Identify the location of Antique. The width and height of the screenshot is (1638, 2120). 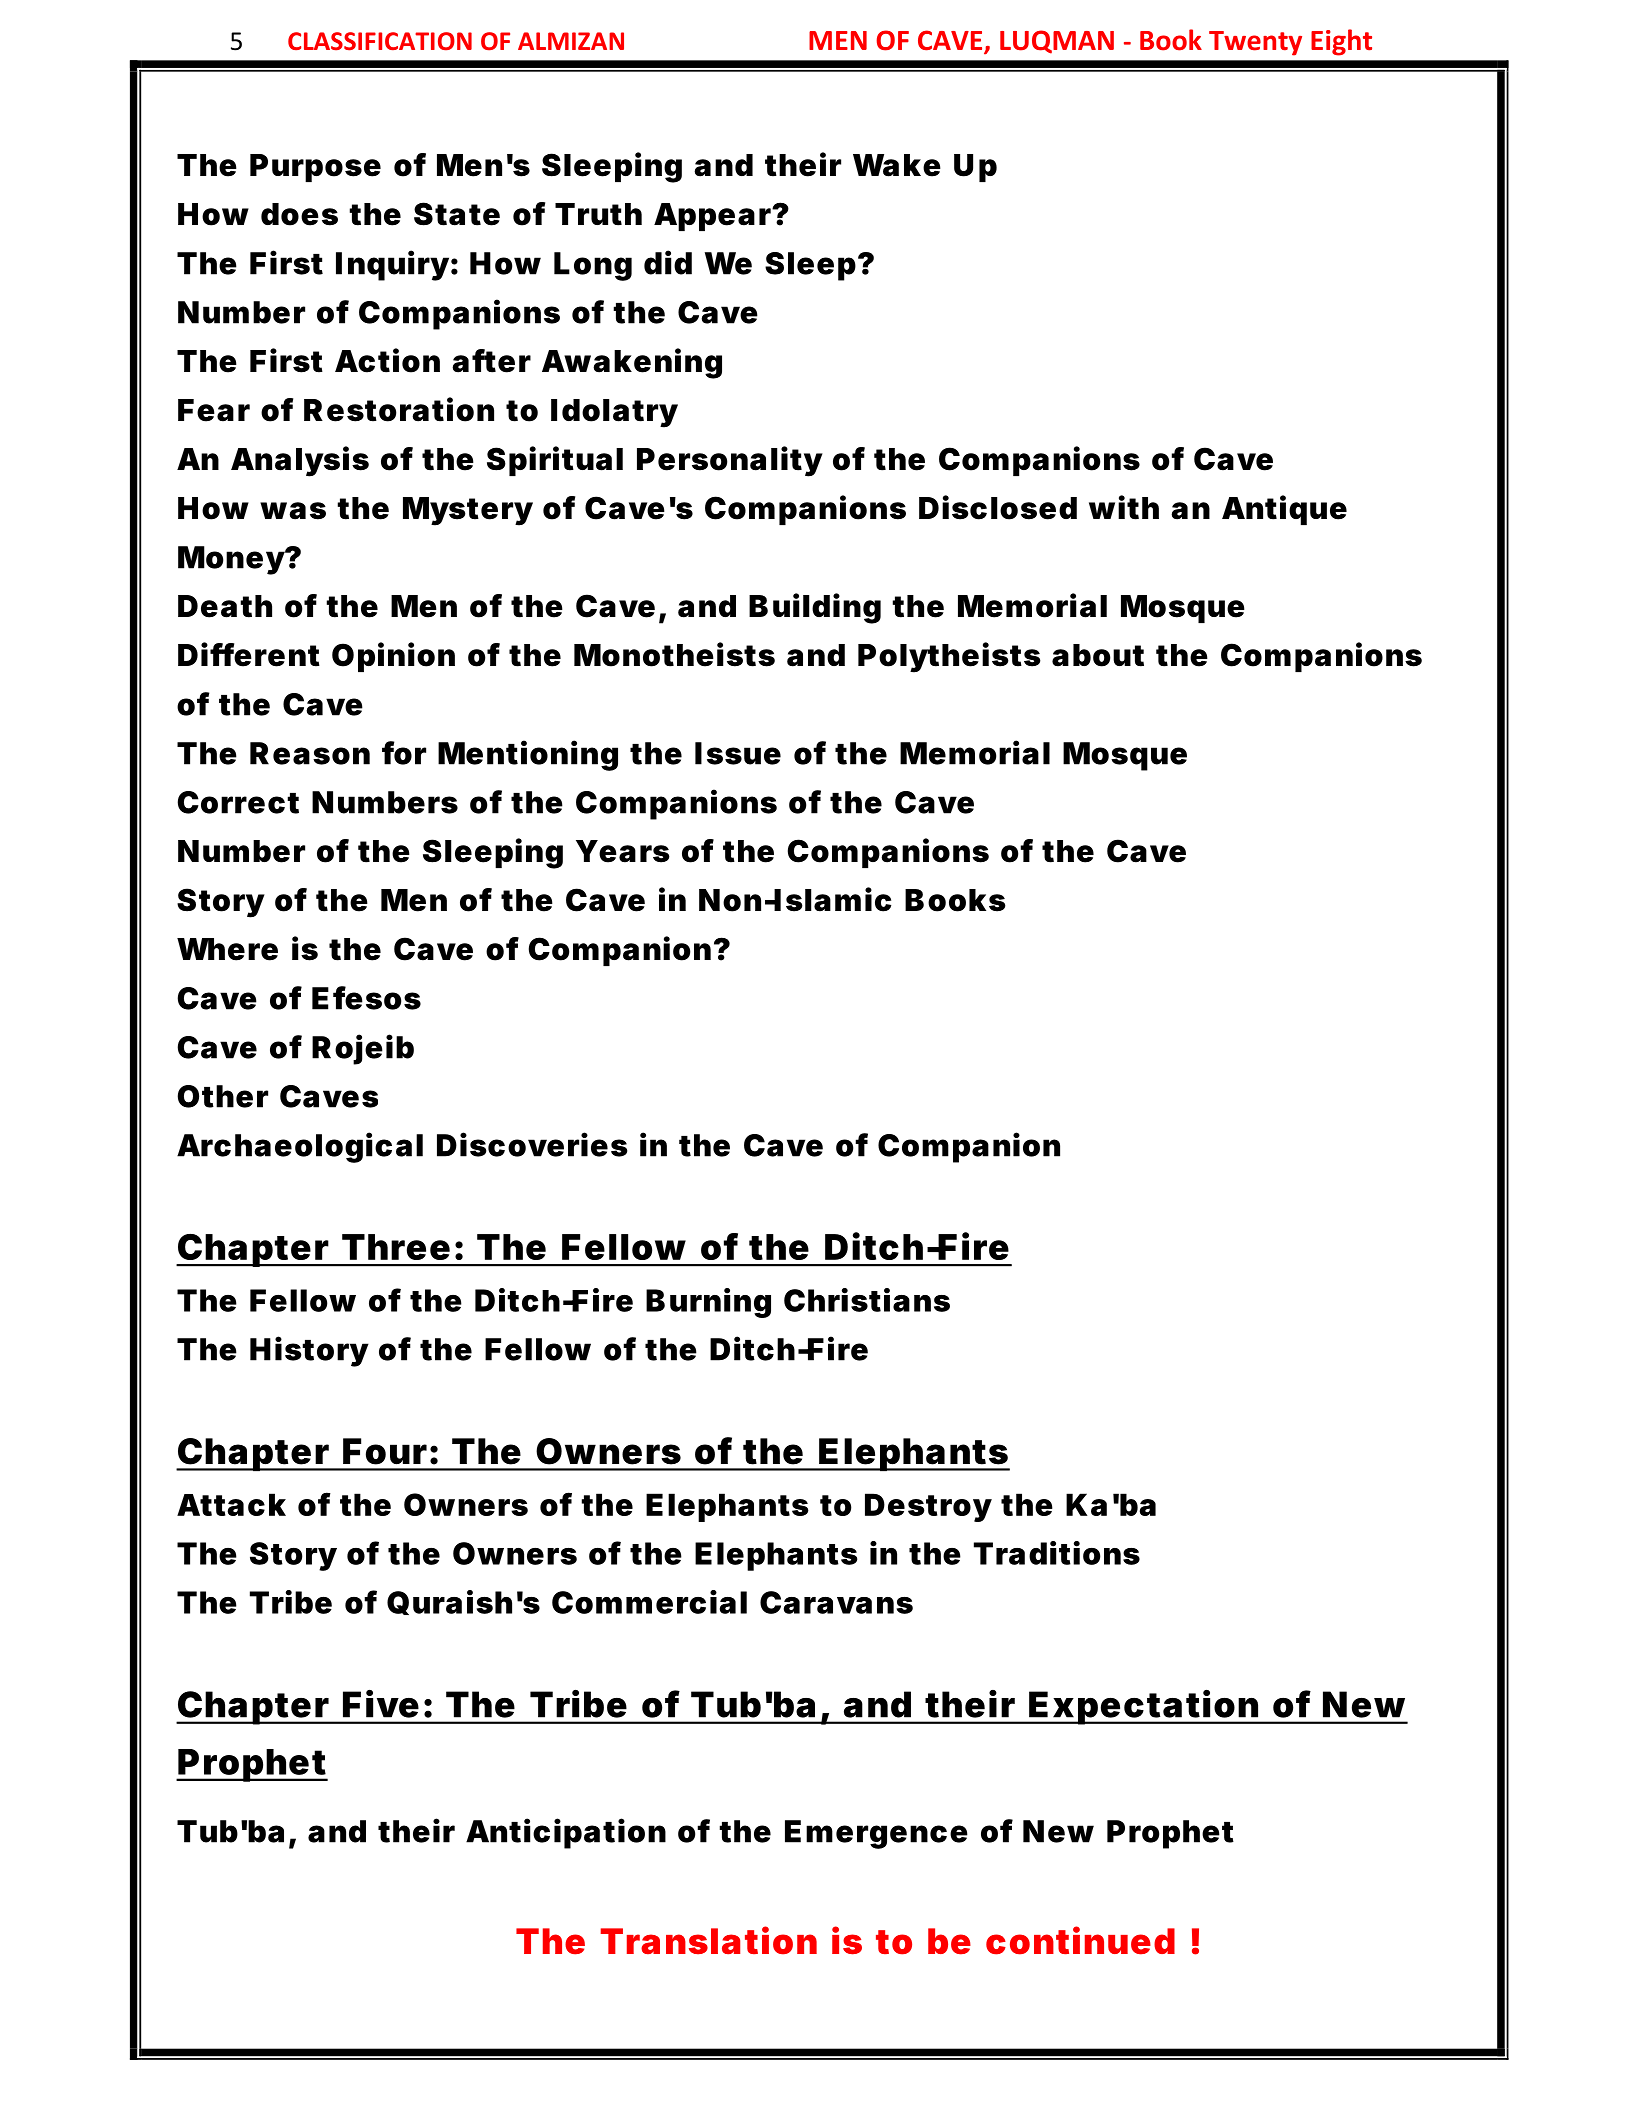
(1284, 510).
